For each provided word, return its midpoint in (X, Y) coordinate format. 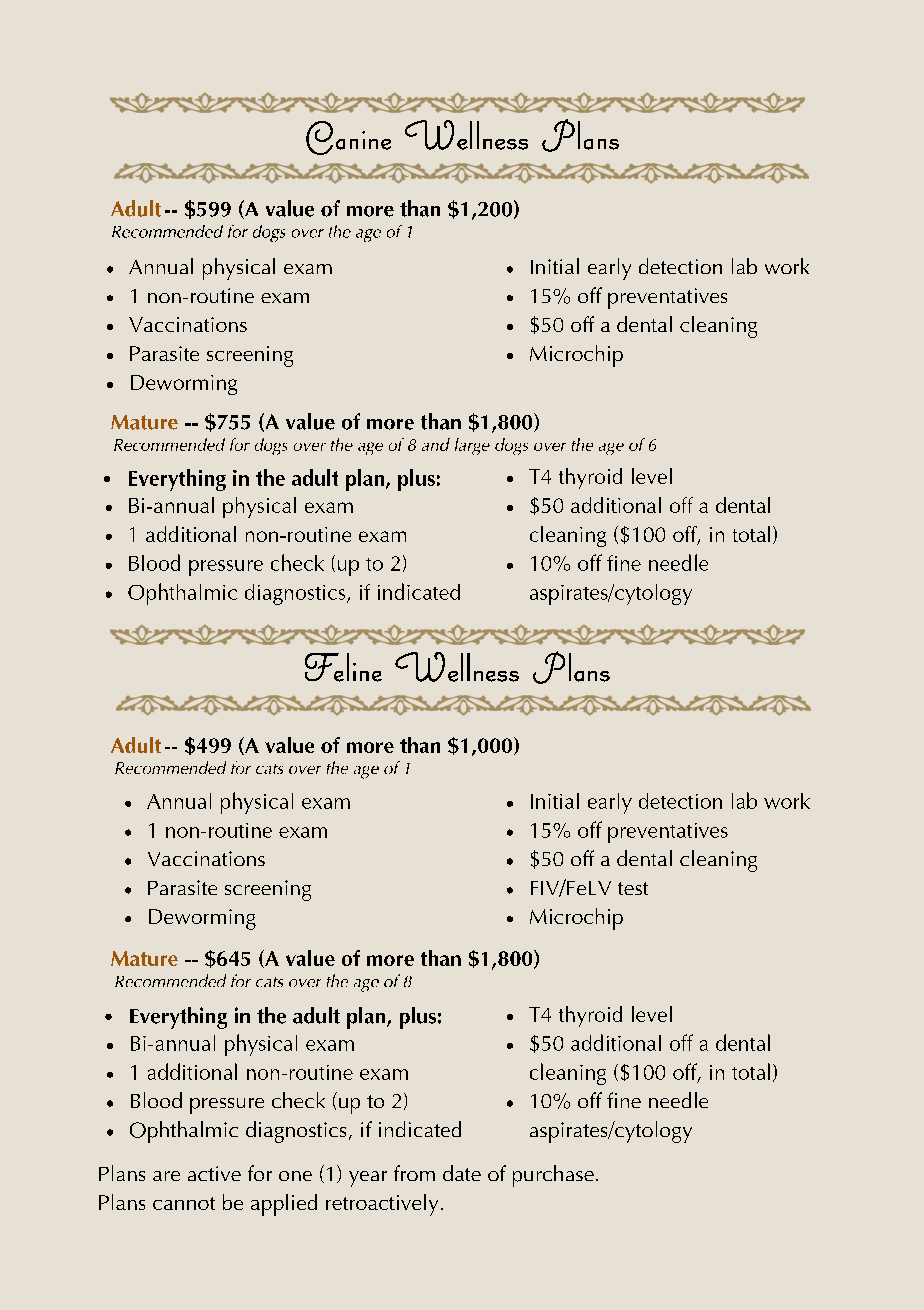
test (633, 888)
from (414, 1173)
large (472, 446)
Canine (348, 138)
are (166, 1176)
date (462, 1173)
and (436, 444)
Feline (343, 667)
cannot (184, 1203)
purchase (553, 1176)
